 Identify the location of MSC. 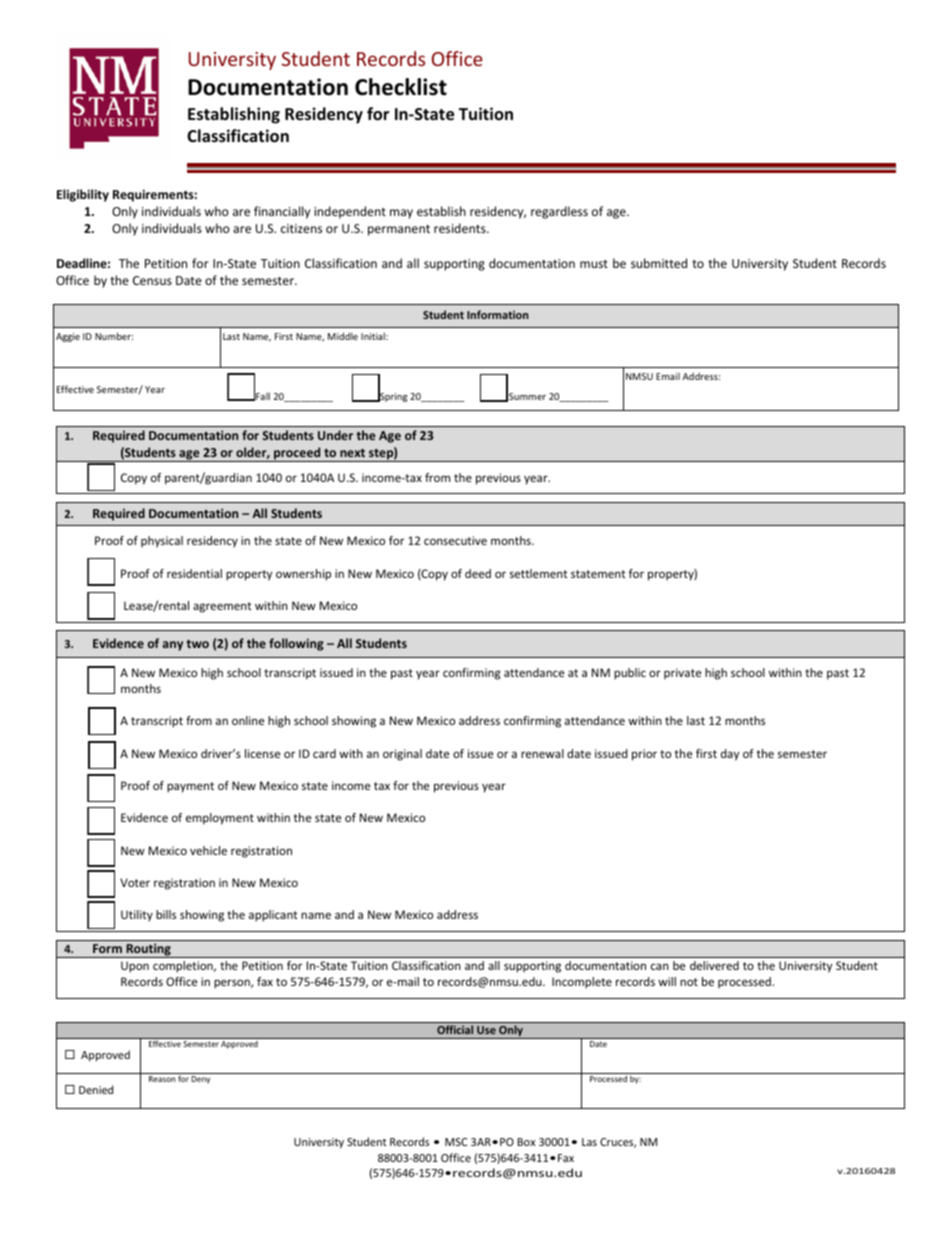
(456, 1142).
